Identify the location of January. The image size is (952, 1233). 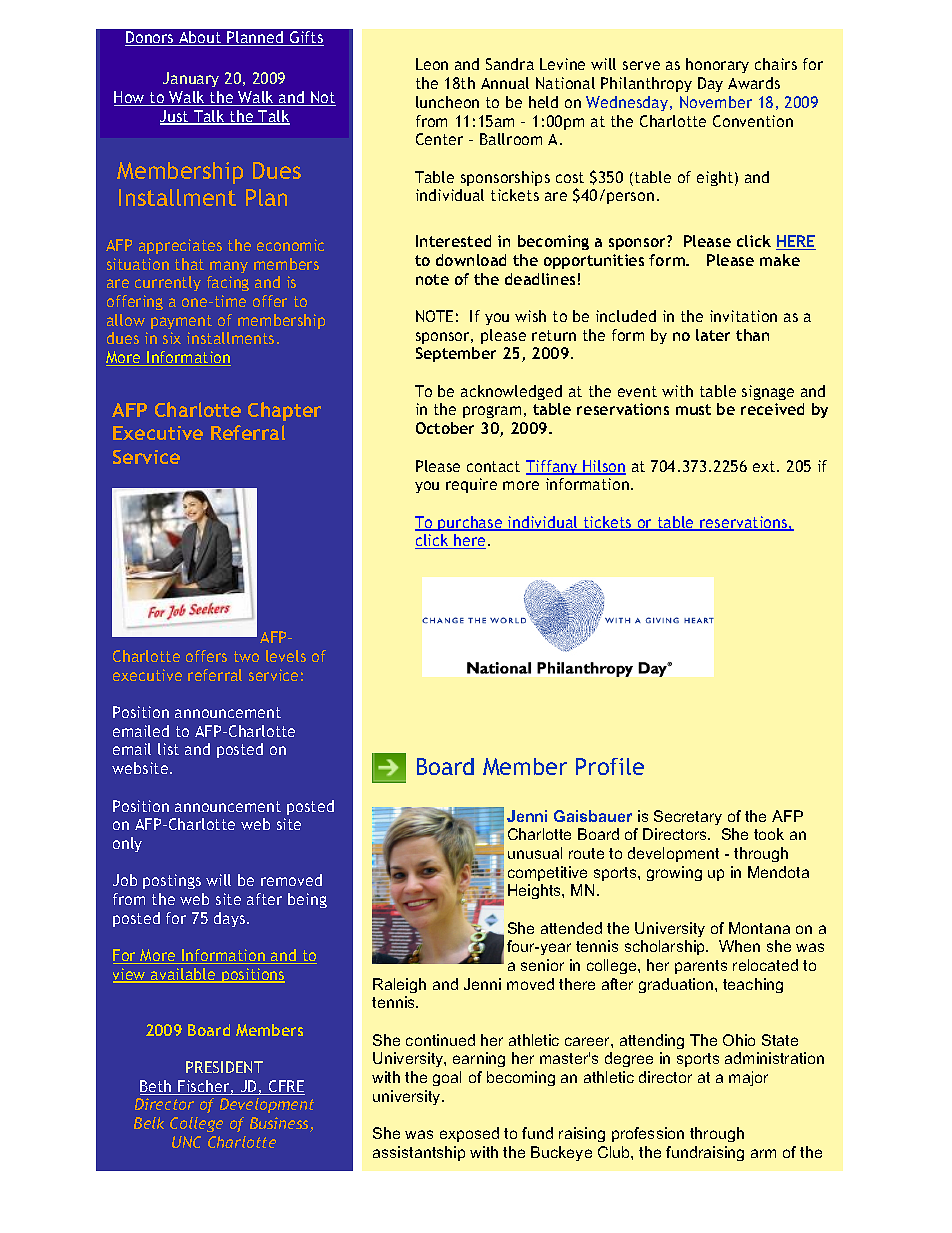
(191, 79).
